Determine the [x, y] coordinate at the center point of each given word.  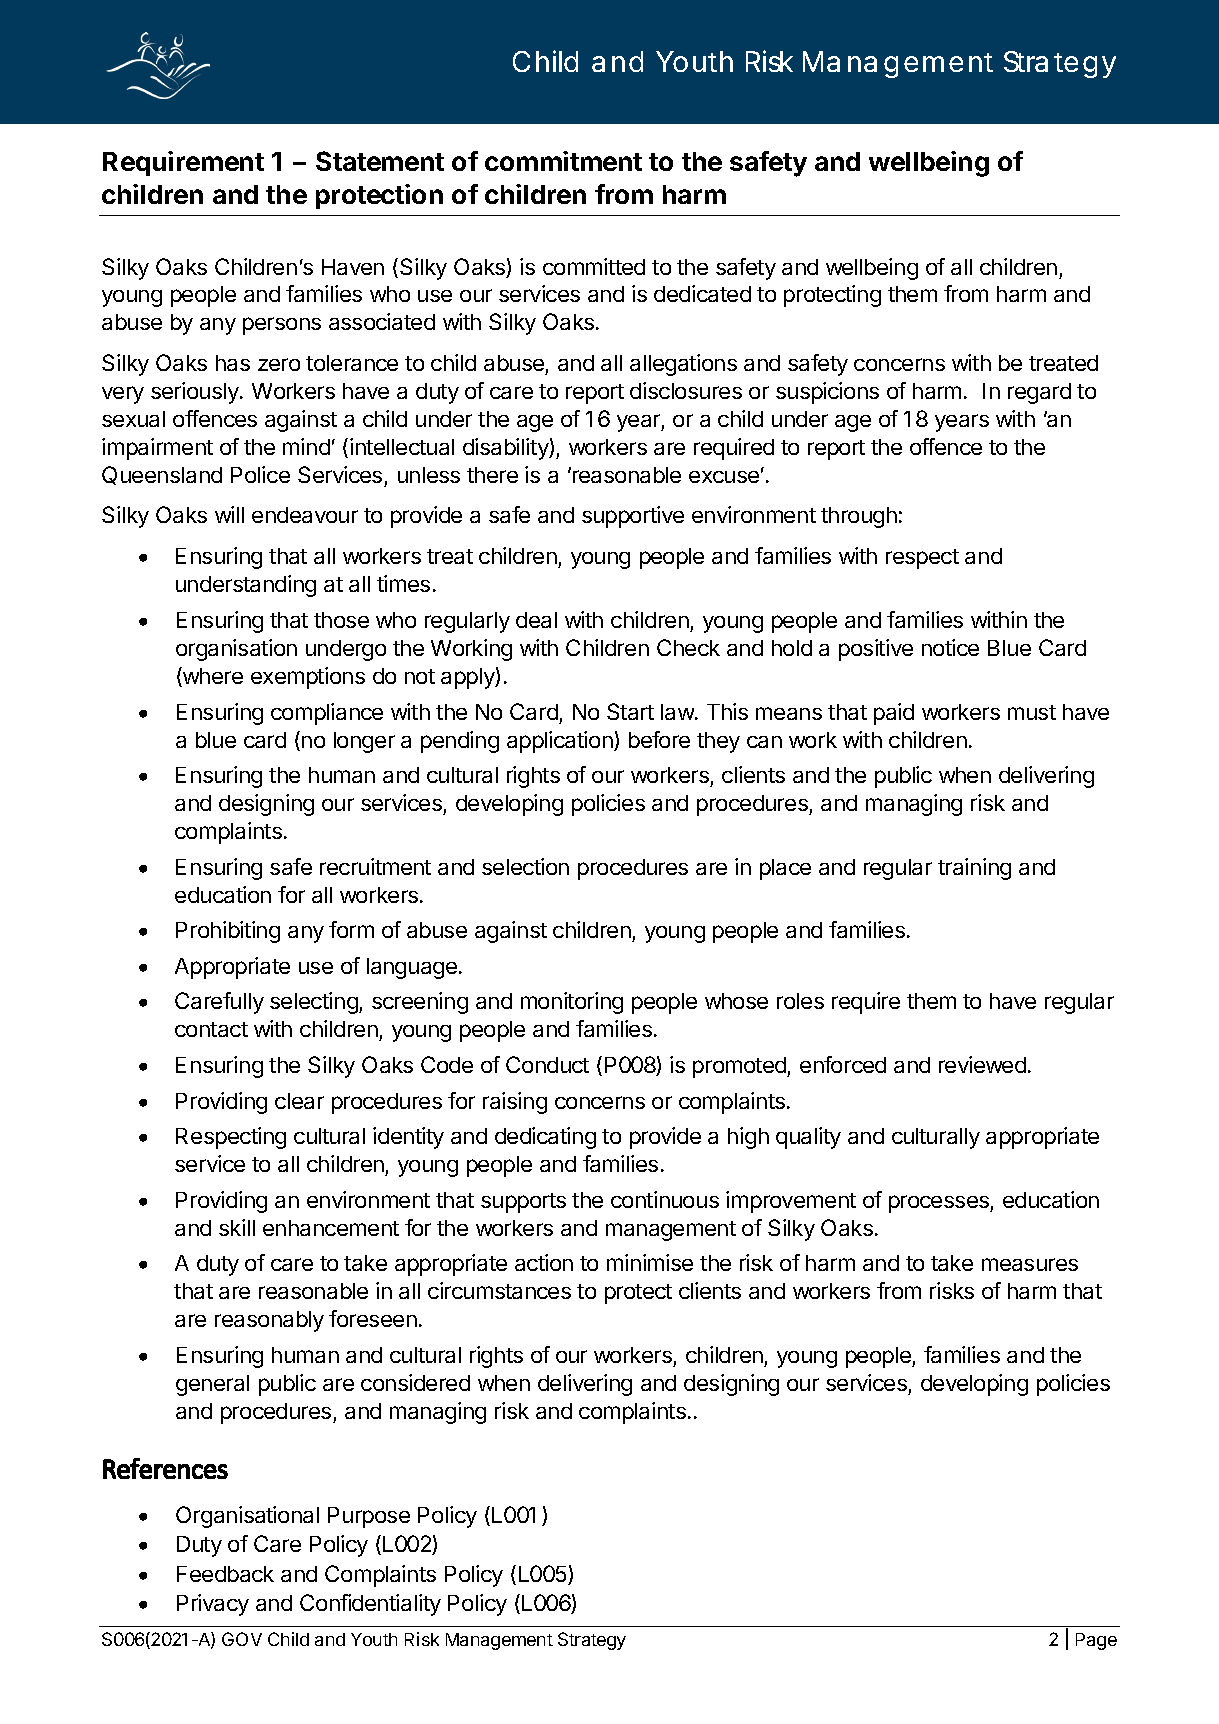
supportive [633, 517]
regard [1039, 393]
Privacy [213, 1605]
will [229, 514]
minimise [650, 1262]
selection [525, 866]
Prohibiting [228, 932]
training [974, 869]
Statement [380, 161]
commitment [563, 161]
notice [950, 647]
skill [237, 1227]
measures [1030, 1264]
